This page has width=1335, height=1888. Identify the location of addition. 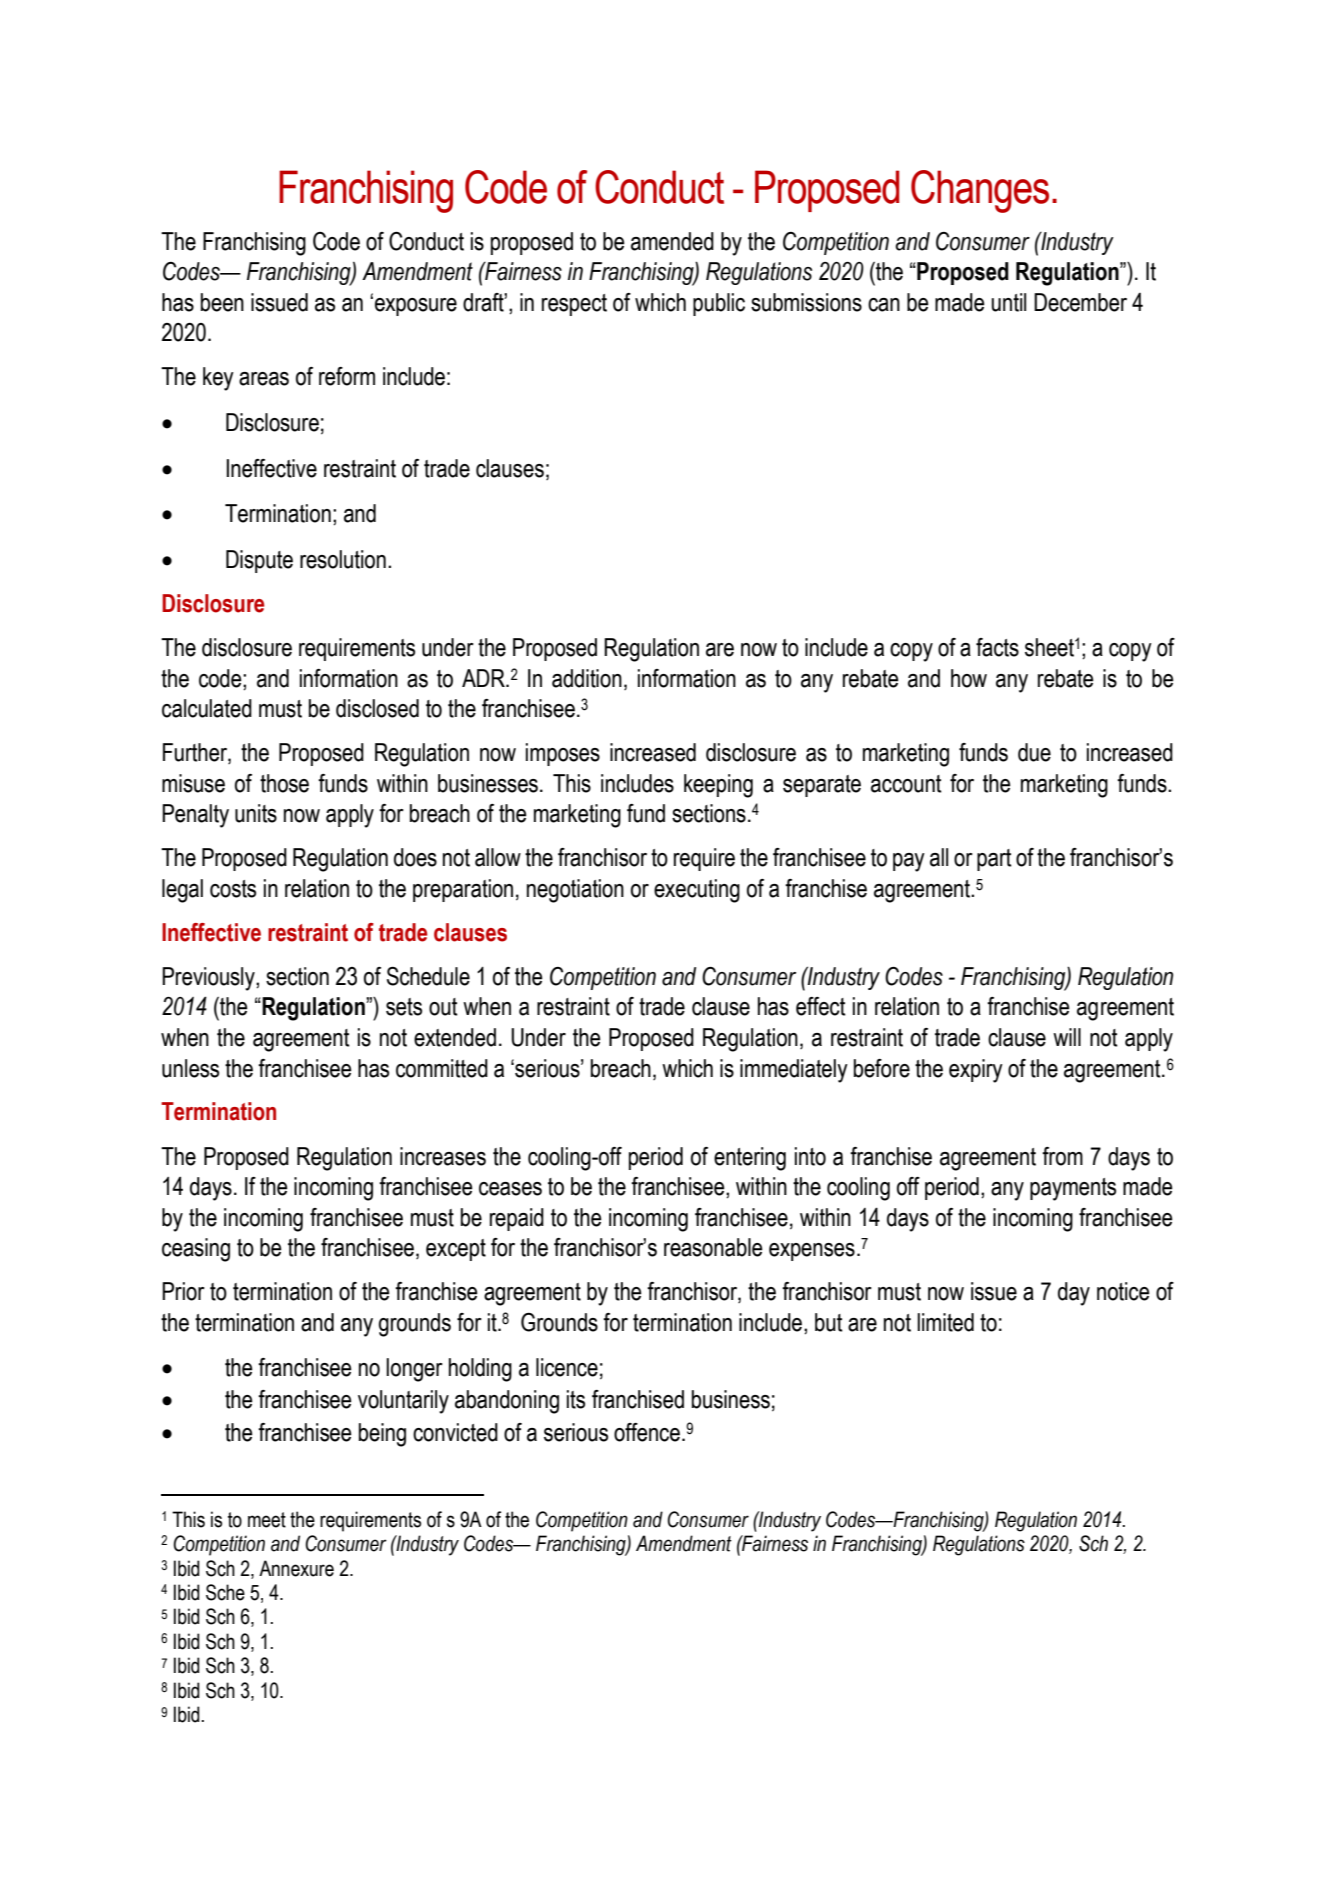
(587, 678).
